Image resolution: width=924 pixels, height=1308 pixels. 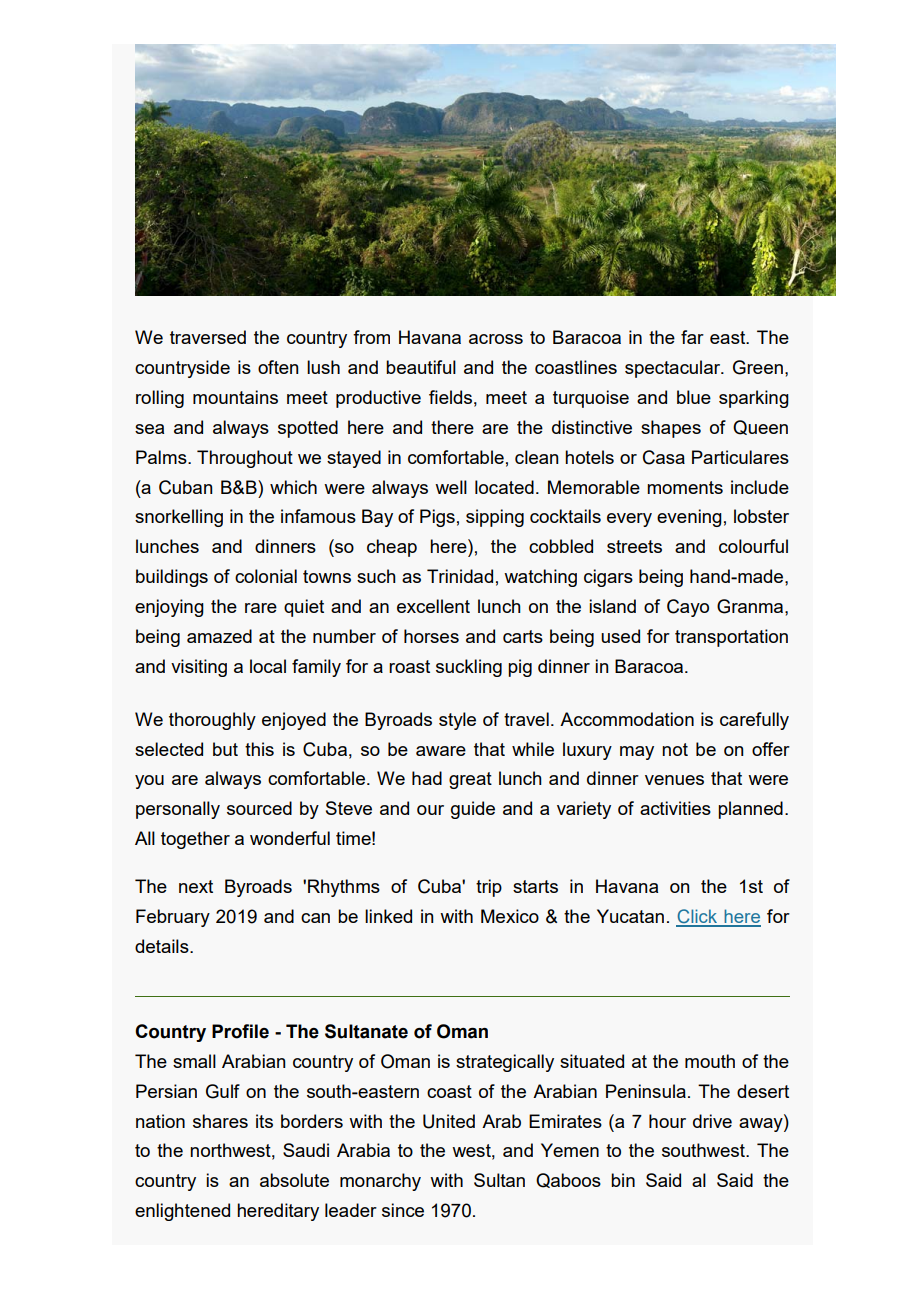 What do you see at coordinates (208, 337) in the screenshot?
I see `traversed` at bounding box center [208, 337].
